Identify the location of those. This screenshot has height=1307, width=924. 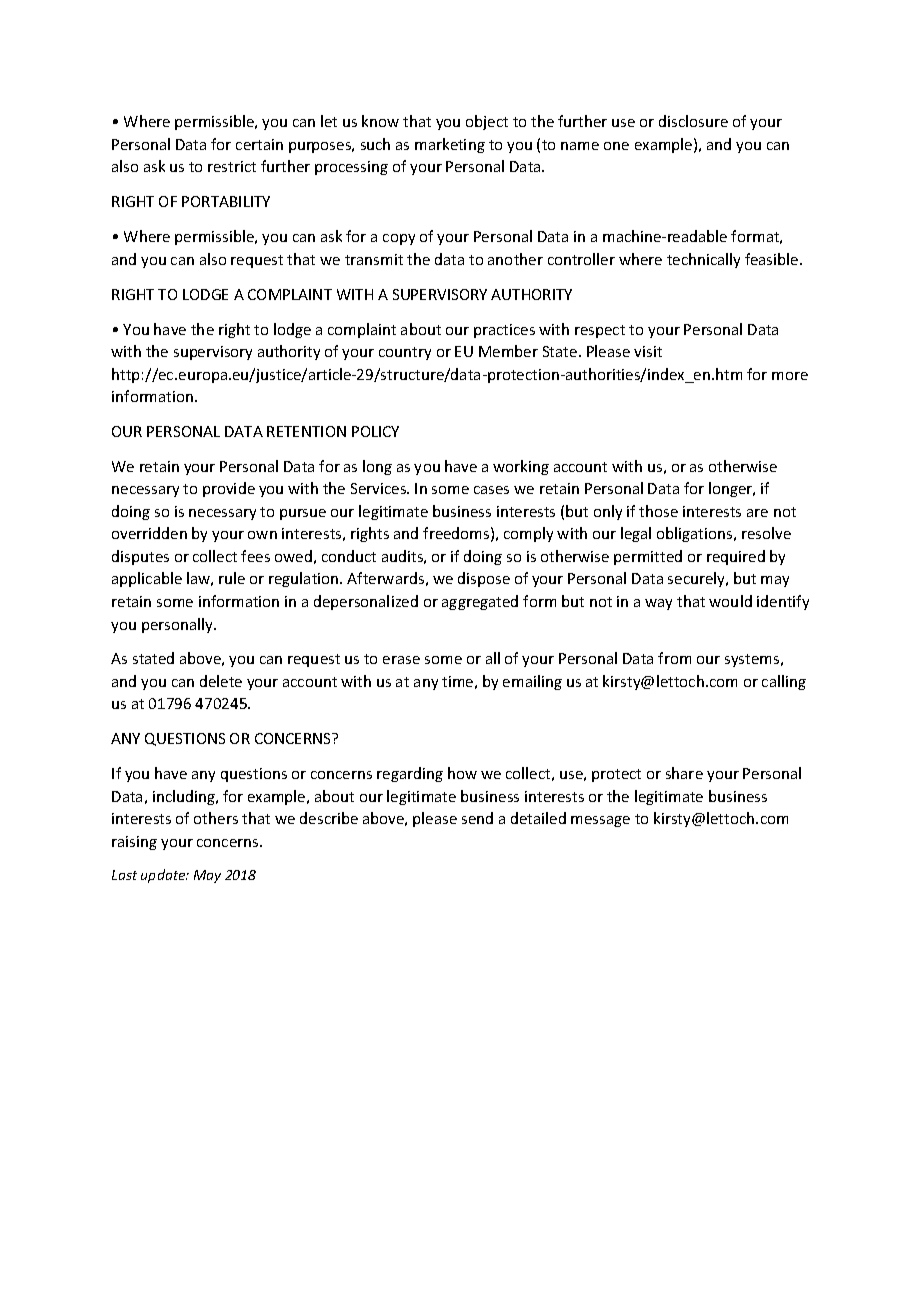
(658, 511).
